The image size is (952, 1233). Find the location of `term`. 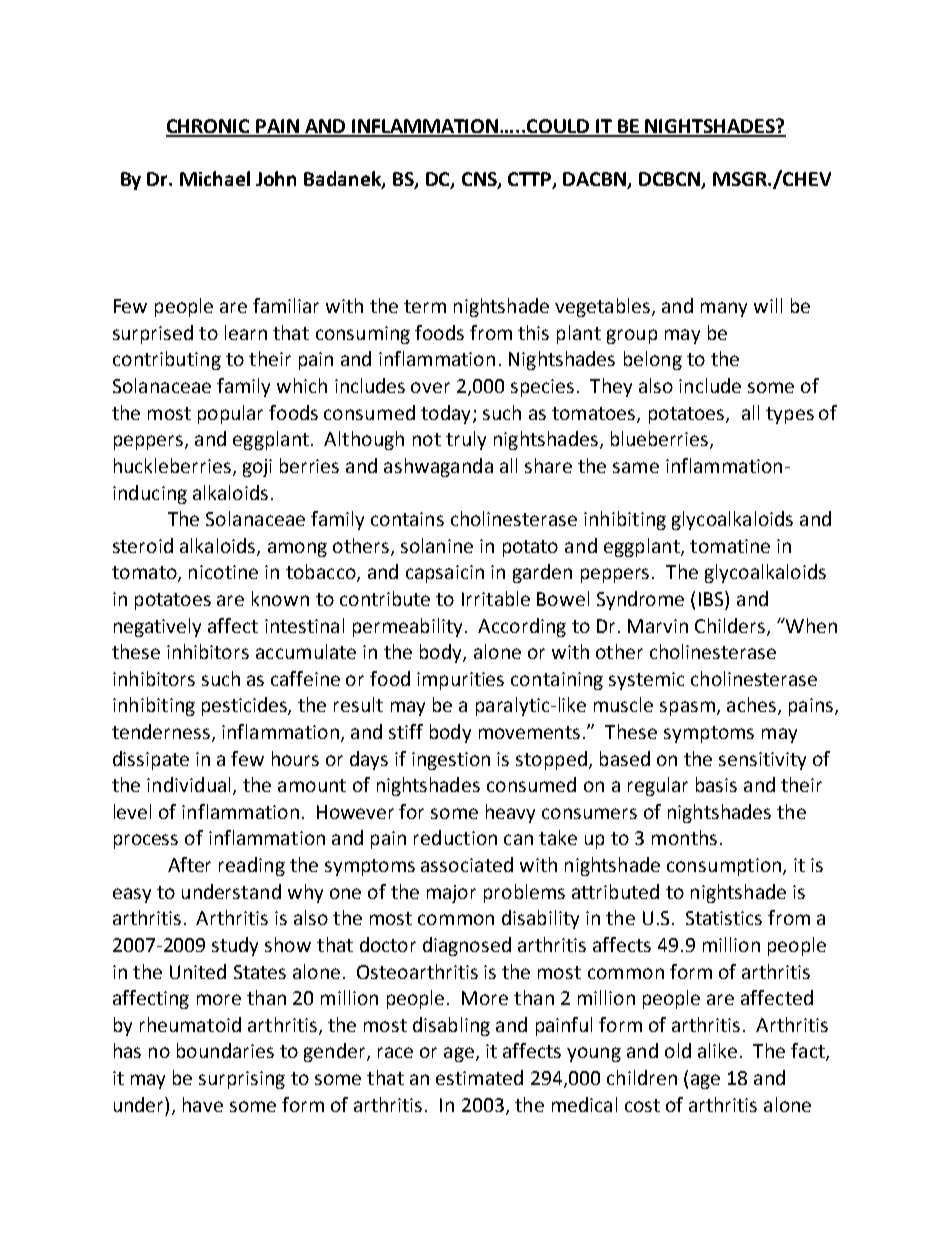

term is located at coordinates (425, 306).
